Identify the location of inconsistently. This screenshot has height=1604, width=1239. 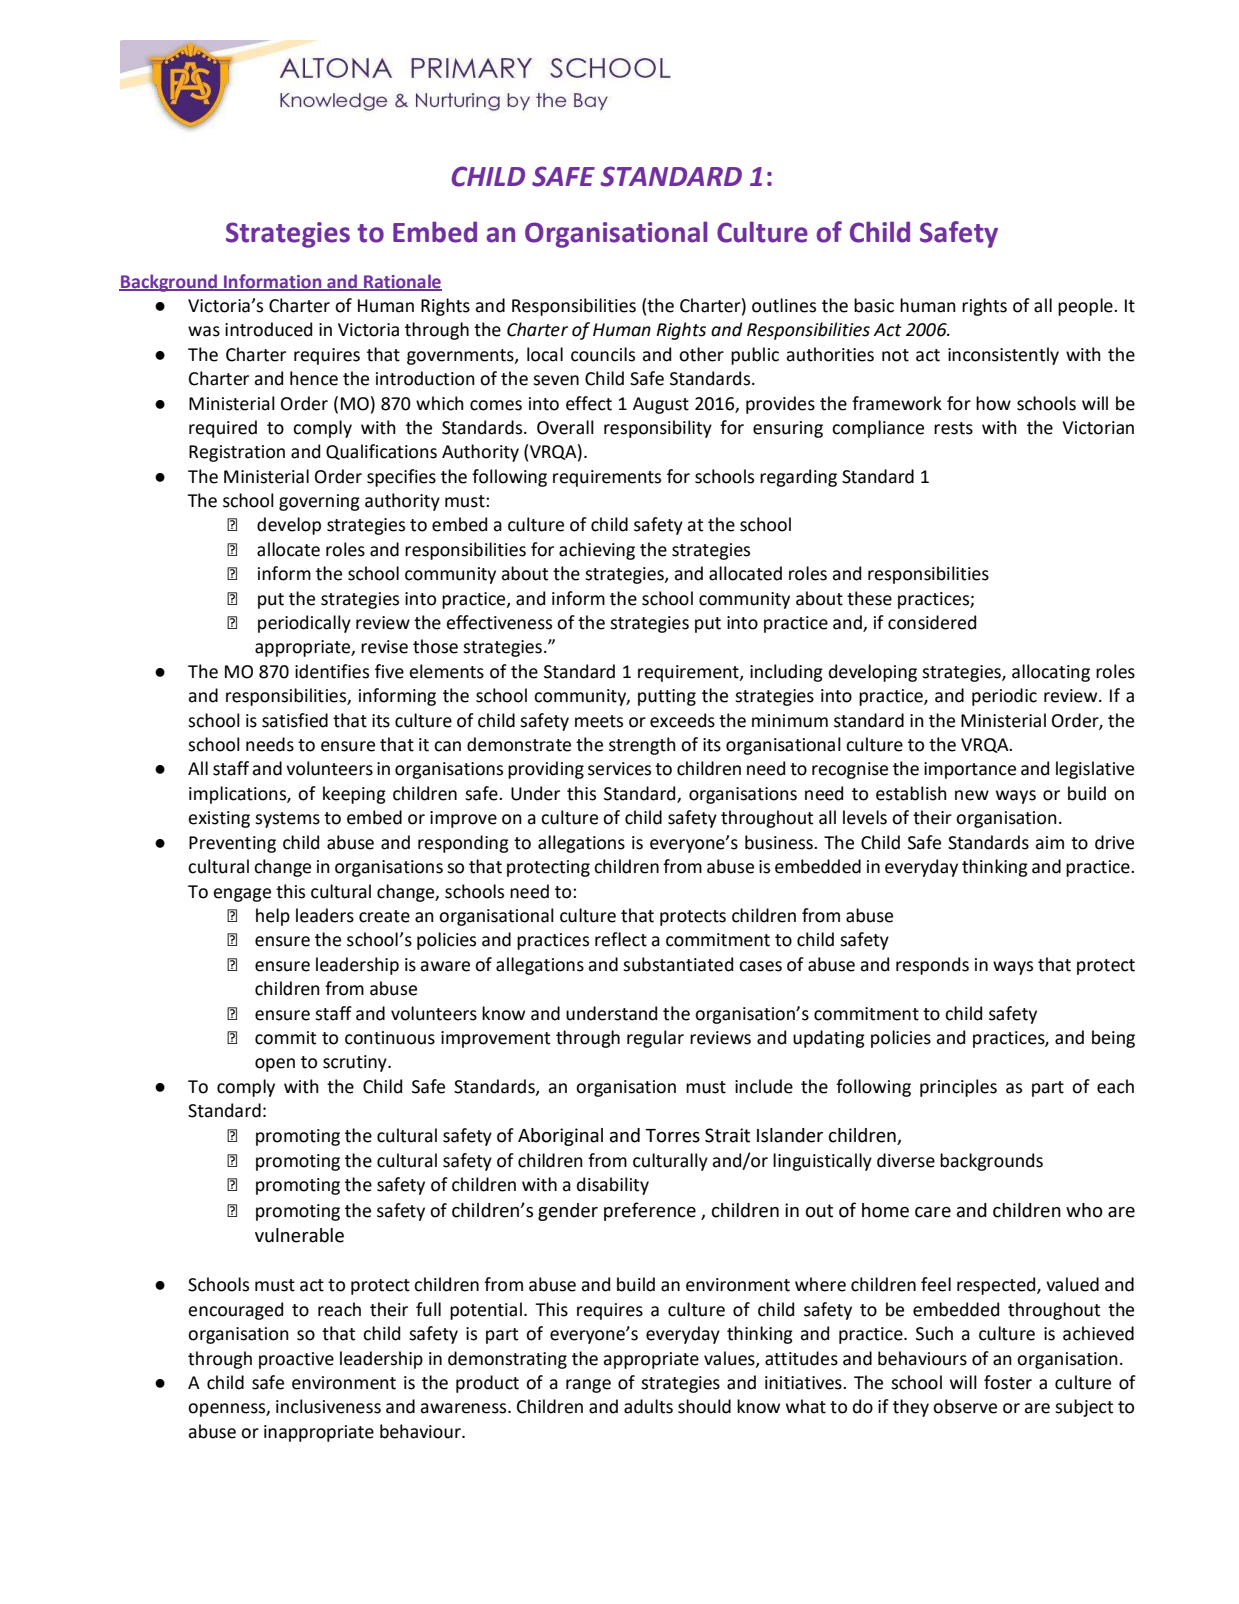
(1003, 356).
